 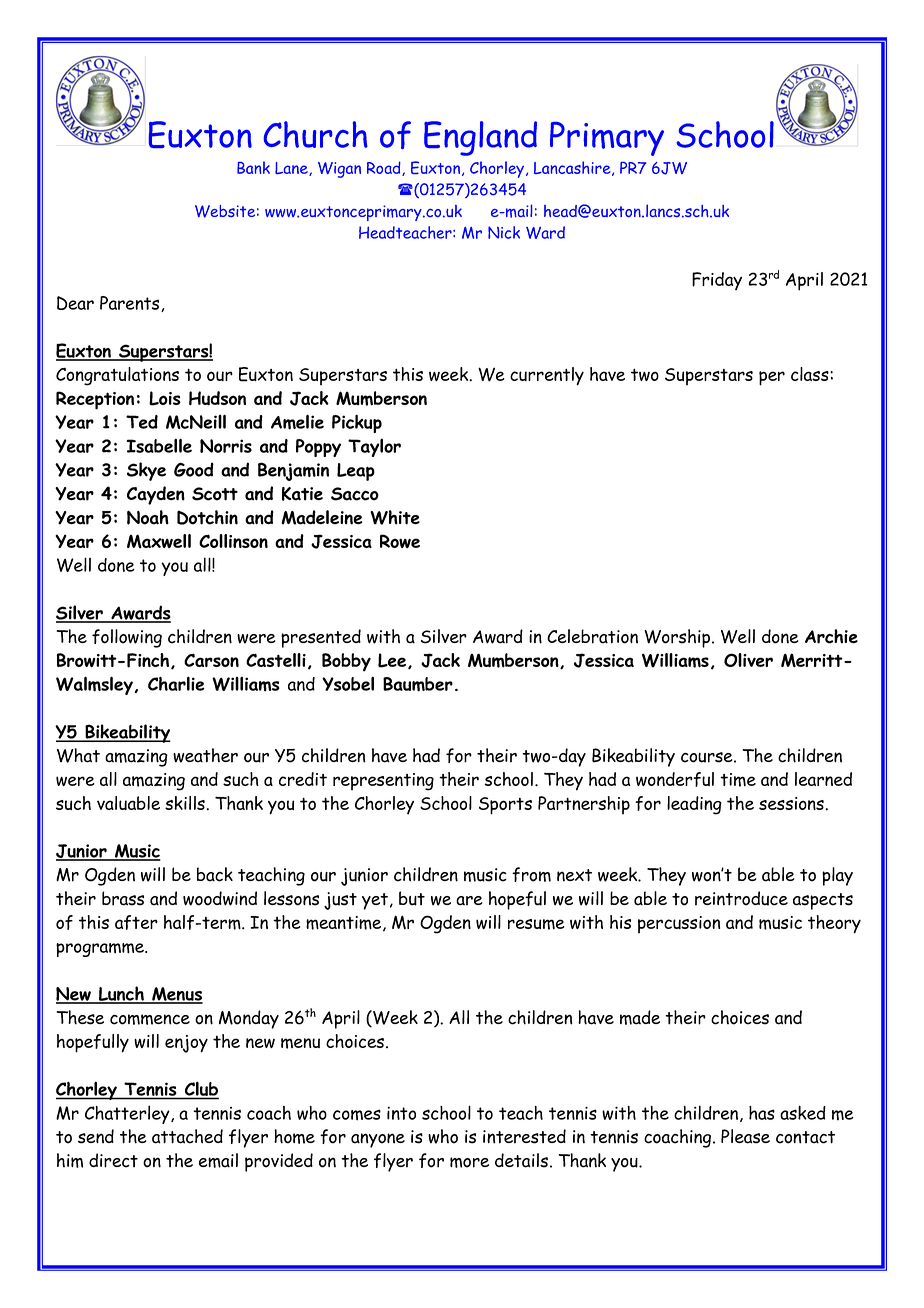 What do you see at coordinates (811, 374) in the screenshot?
I see `class` at bounding box center [811, 374].
